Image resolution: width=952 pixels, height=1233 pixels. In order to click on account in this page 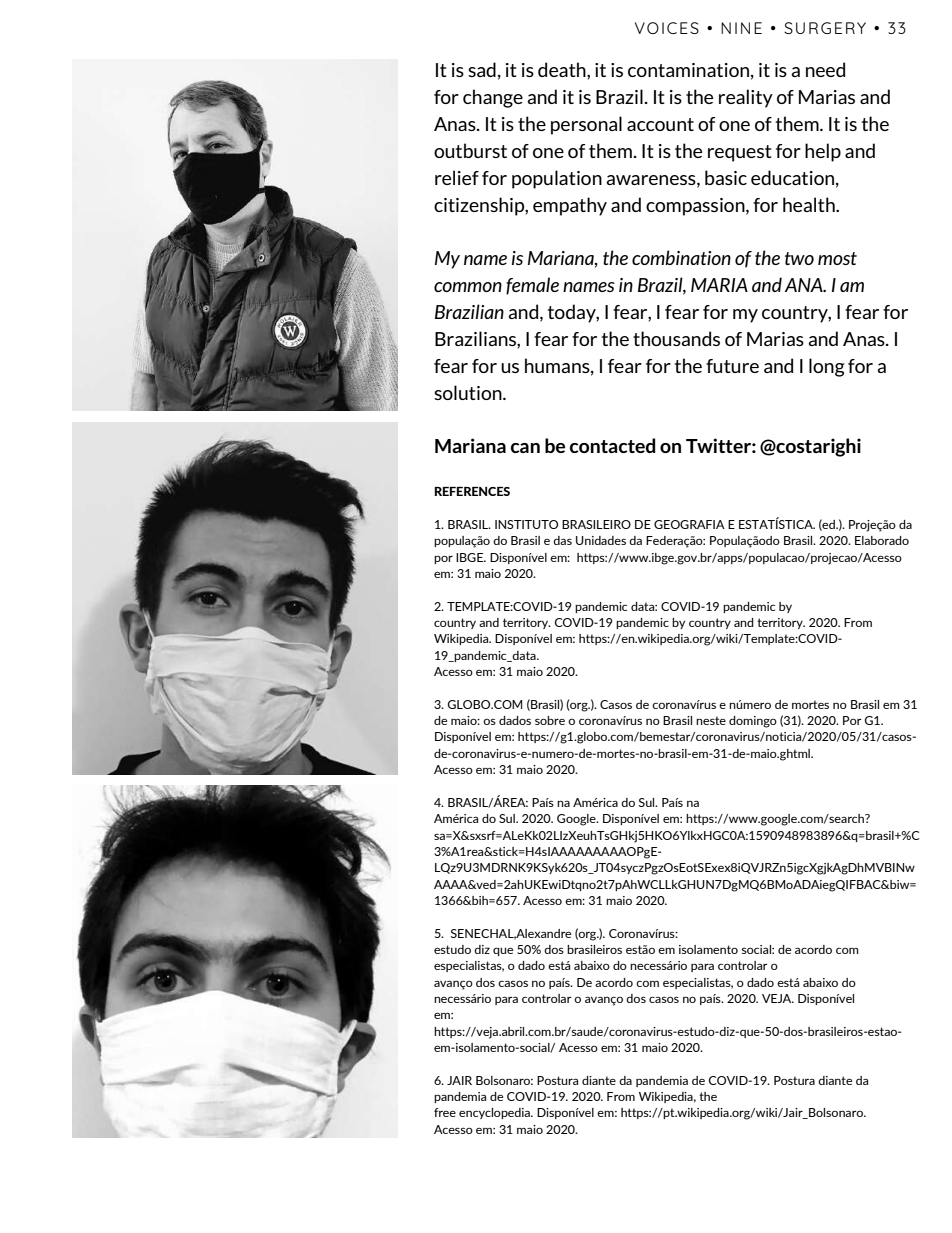, I will do `click(660, 124)`.
